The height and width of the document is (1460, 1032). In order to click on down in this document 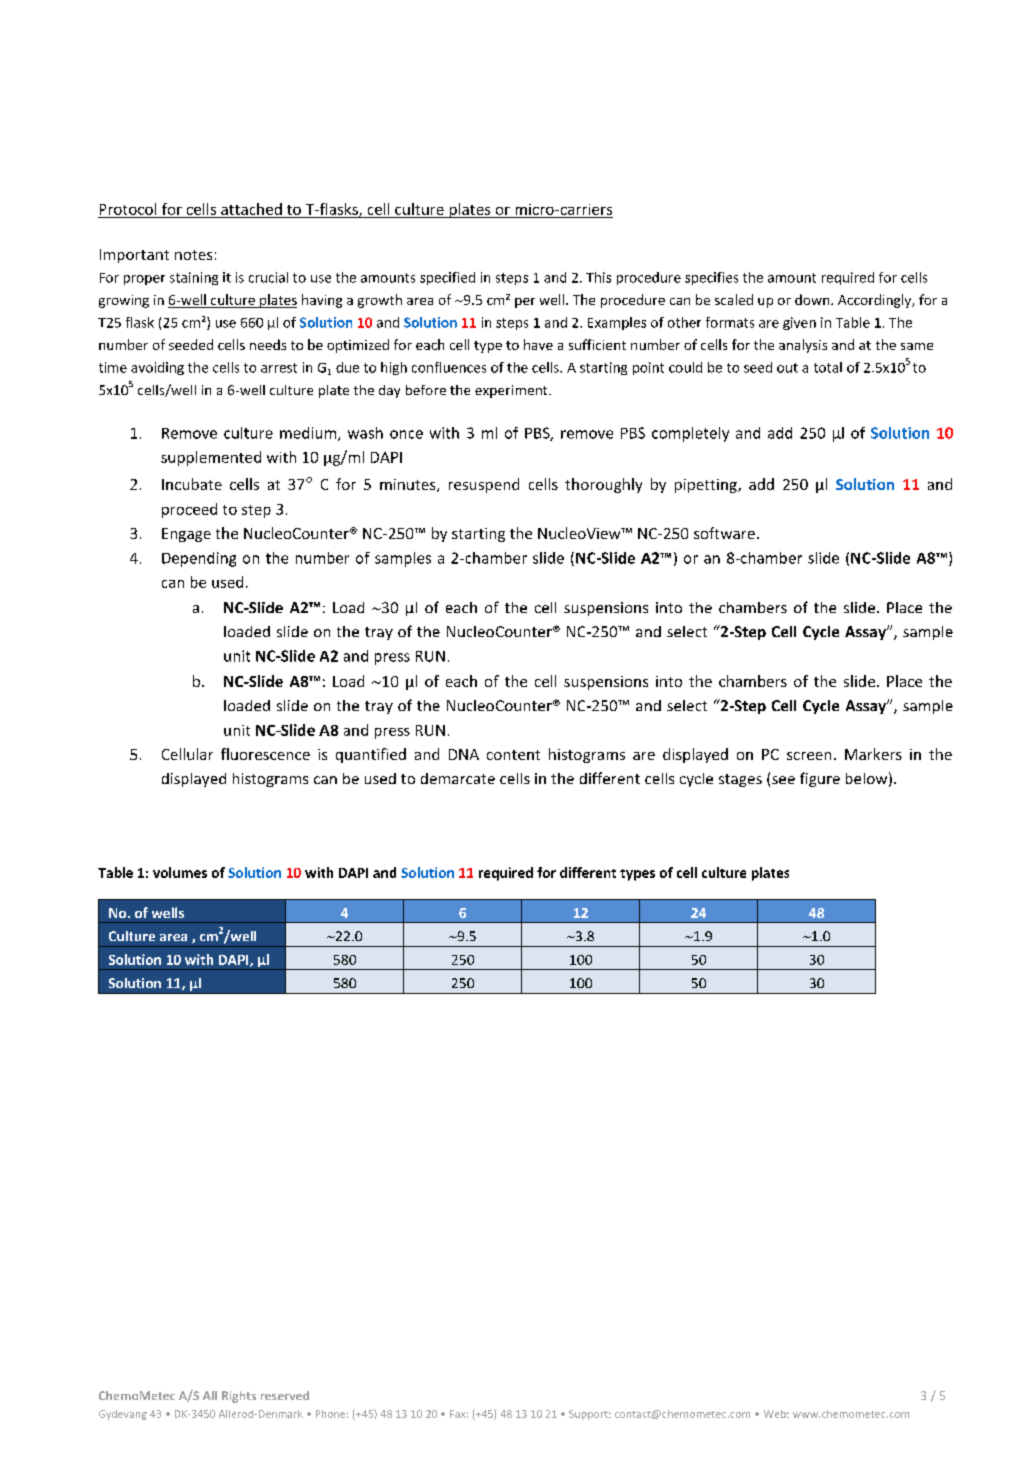, I will do `click(813, 299)`.
